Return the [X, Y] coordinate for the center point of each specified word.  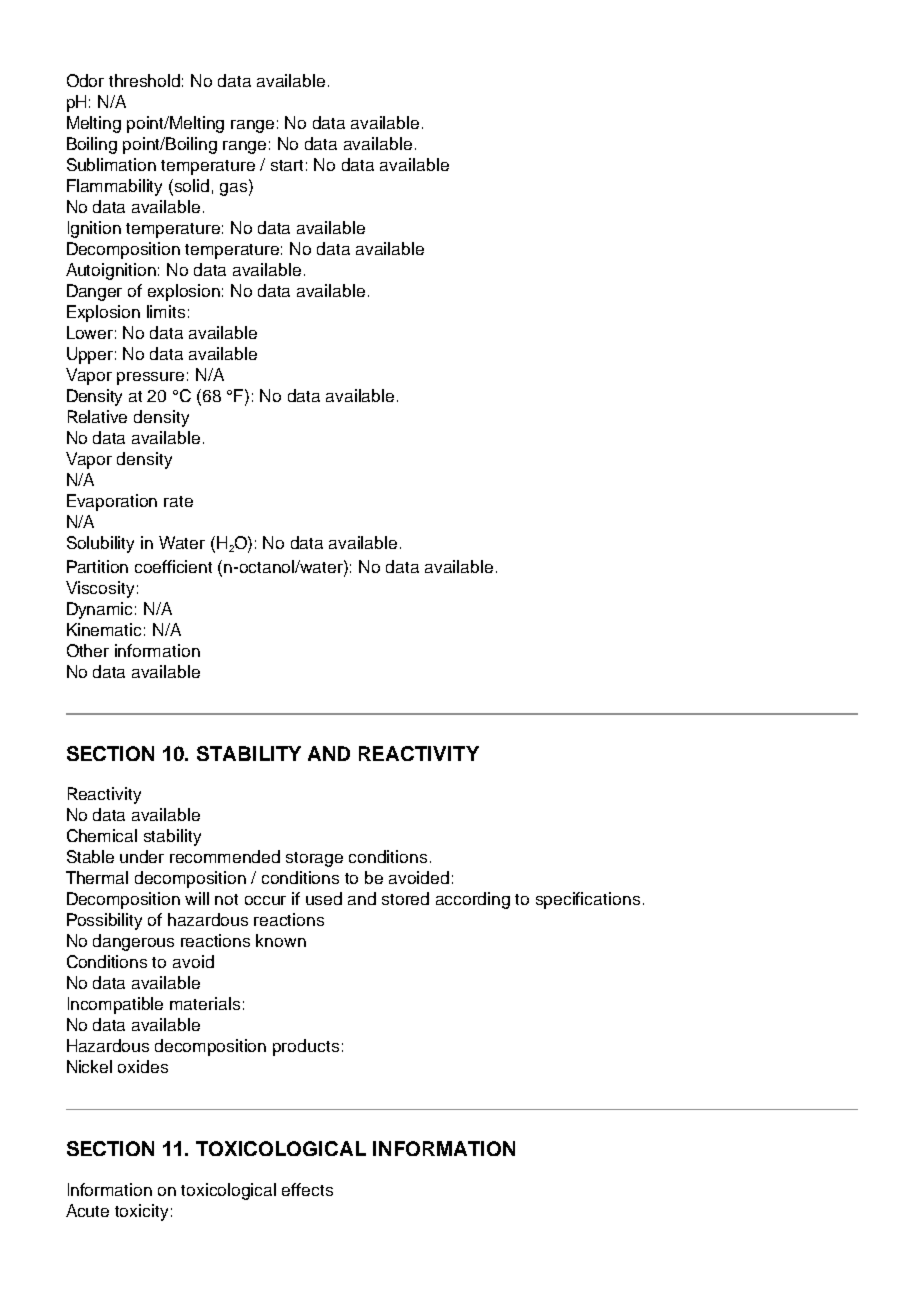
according [473, 900]
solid [192, 185]
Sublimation [111, 164]
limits [166, 311]
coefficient [173, 566]
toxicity [141, 1212]
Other [88, 650]
